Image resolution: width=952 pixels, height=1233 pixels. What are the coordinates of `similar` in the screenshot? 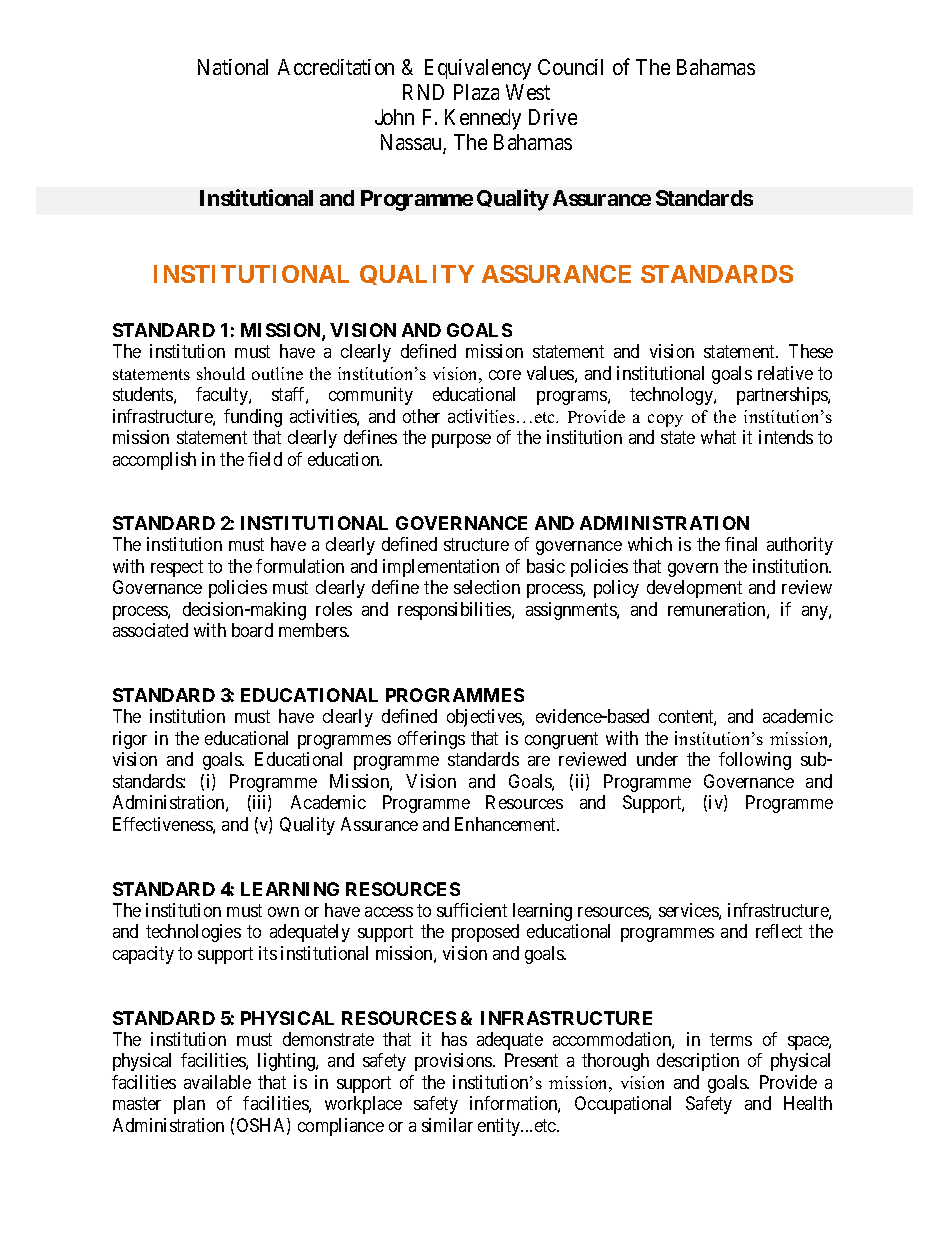 It's located at (447, 1125).
